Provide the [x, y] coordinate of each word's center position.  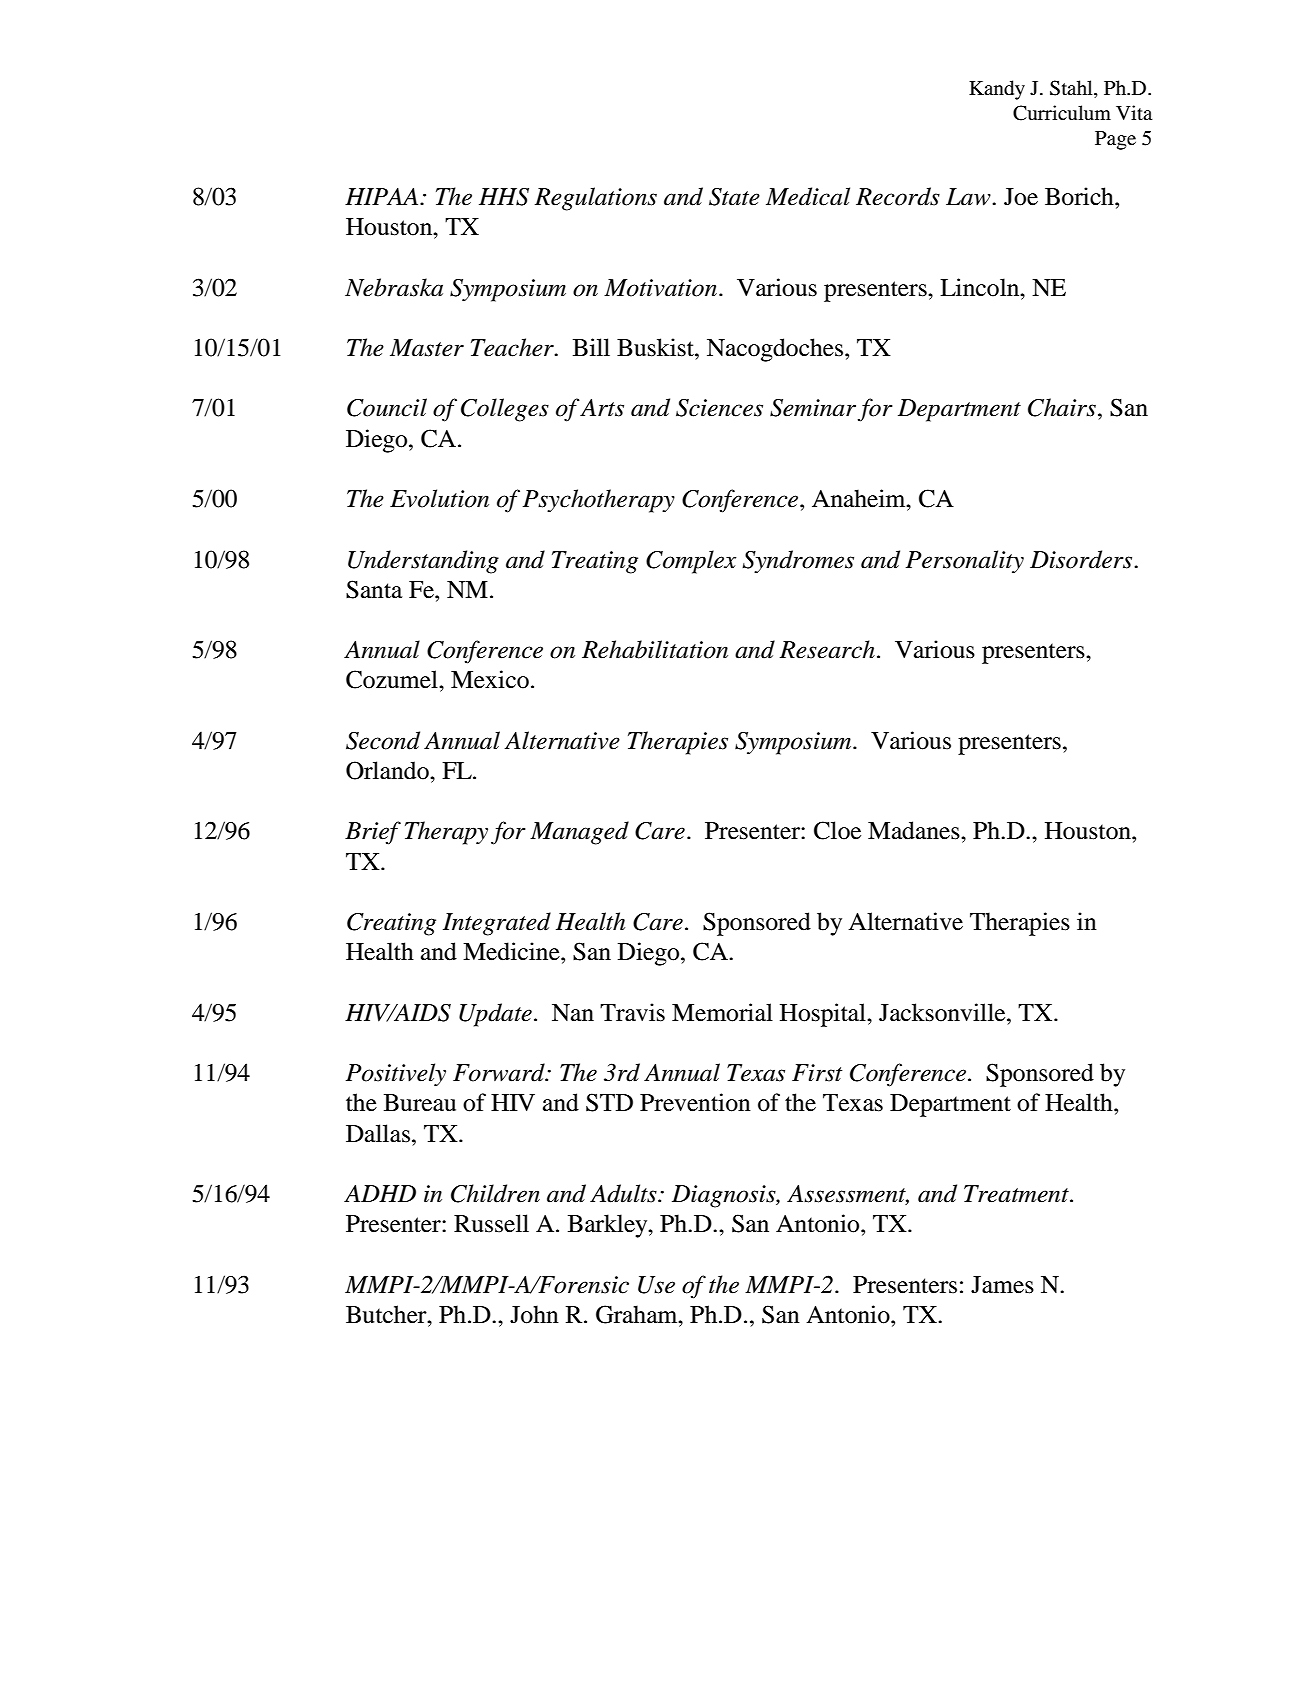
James [1002, 1285]
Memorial [722, 1012]
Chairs [1062, 407]
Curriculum [1062, 113]
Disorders [1082, 559]
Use [656, 1285]
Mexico [490, 679]
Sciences [719, 408]
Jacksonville [943, 1012]
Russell [491, 1223]
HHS [504, 197]
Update [495, 1015]
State [734, 197]
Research [827, 649]
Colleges [505, 410]
